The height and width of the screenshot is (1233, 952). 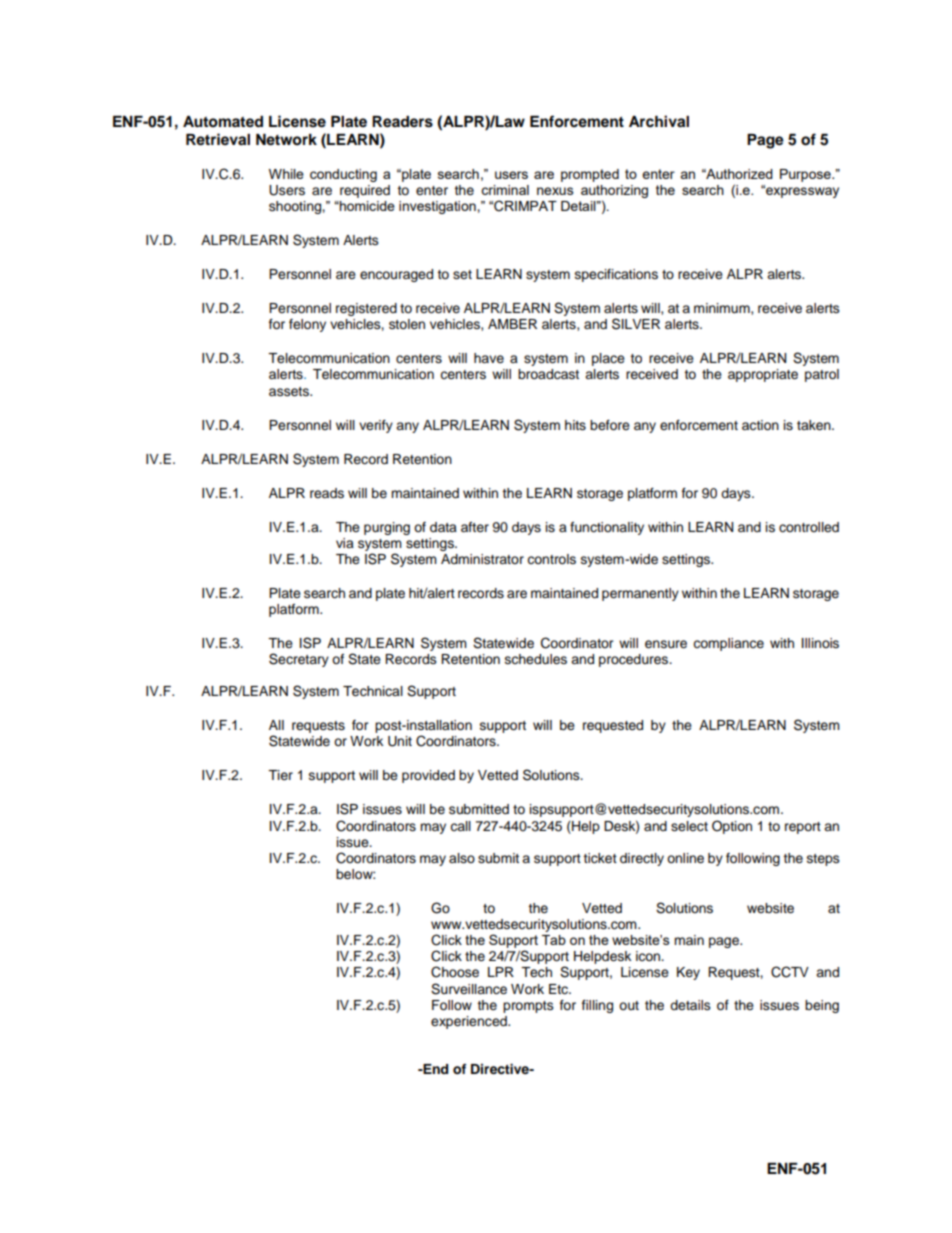 I want to click on criminal, so click(x=505, y=190).
